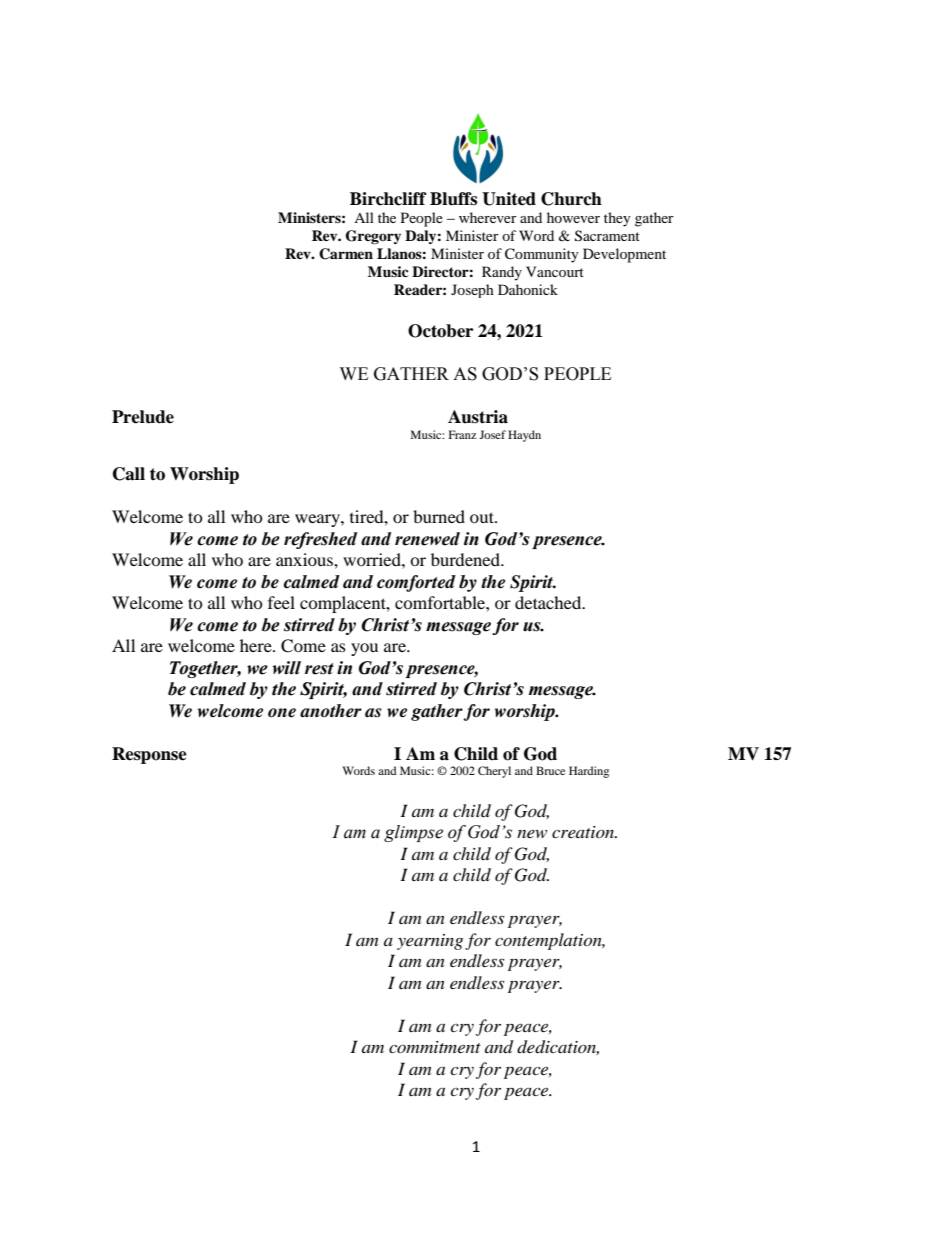  What do you see at coordinates (373, 237) in the document?
I see `Gregory` at bounding box center [373, 237].
